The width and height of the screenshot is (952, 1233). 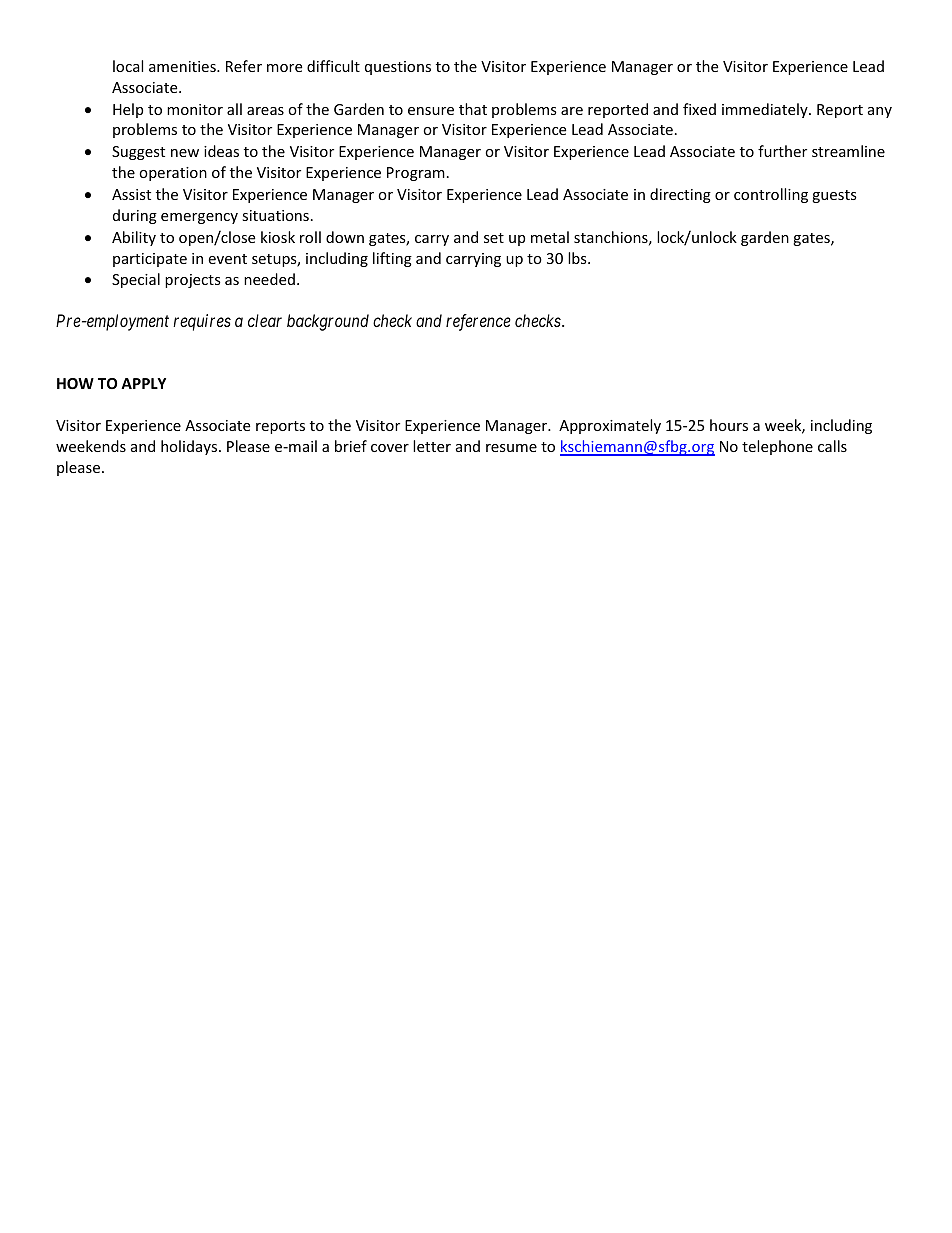 What do you see at coordinates (328, 322) in the screenshot?
I see `background` at bounding box center [328, 322].
